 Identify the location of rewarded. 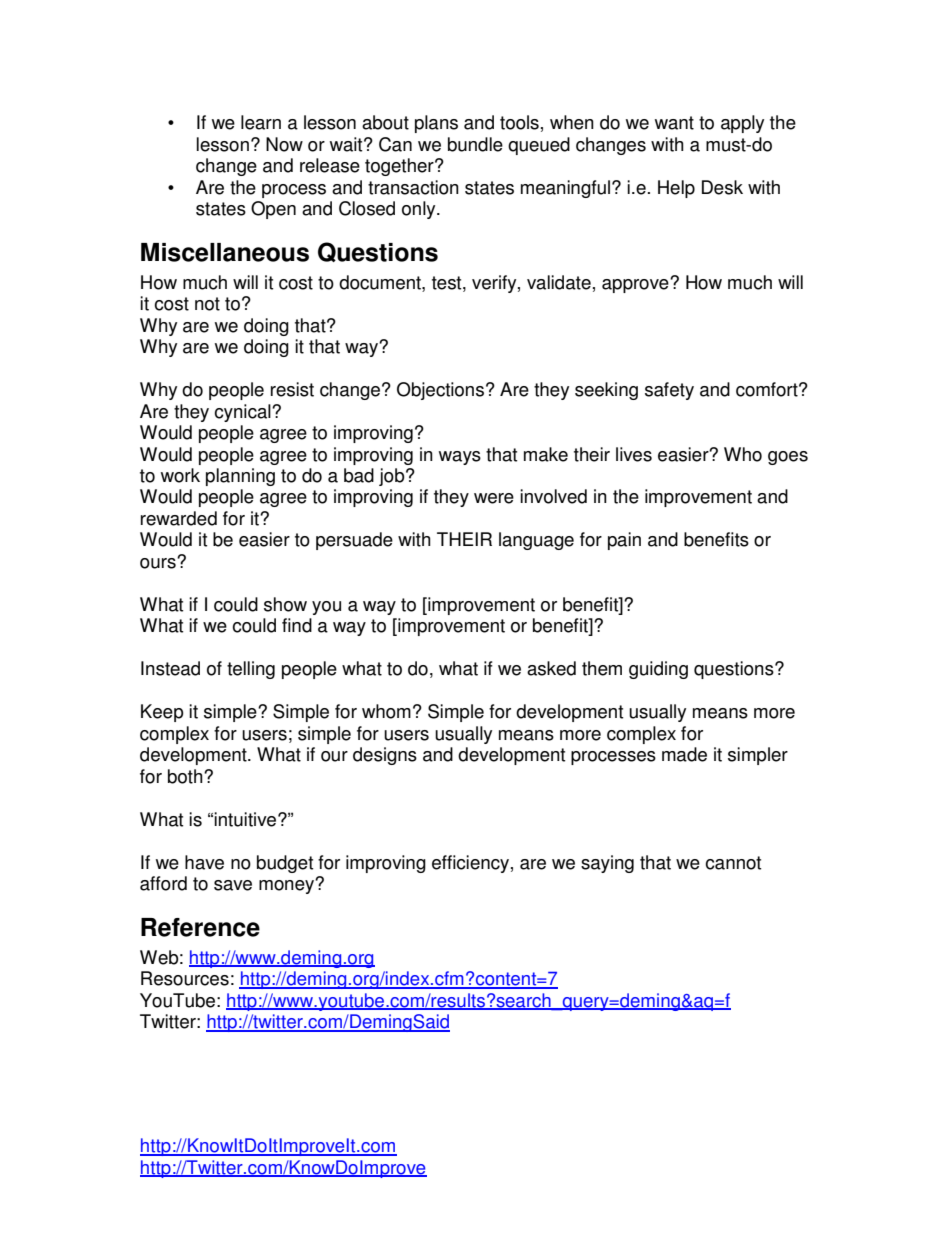
(179, 518).
